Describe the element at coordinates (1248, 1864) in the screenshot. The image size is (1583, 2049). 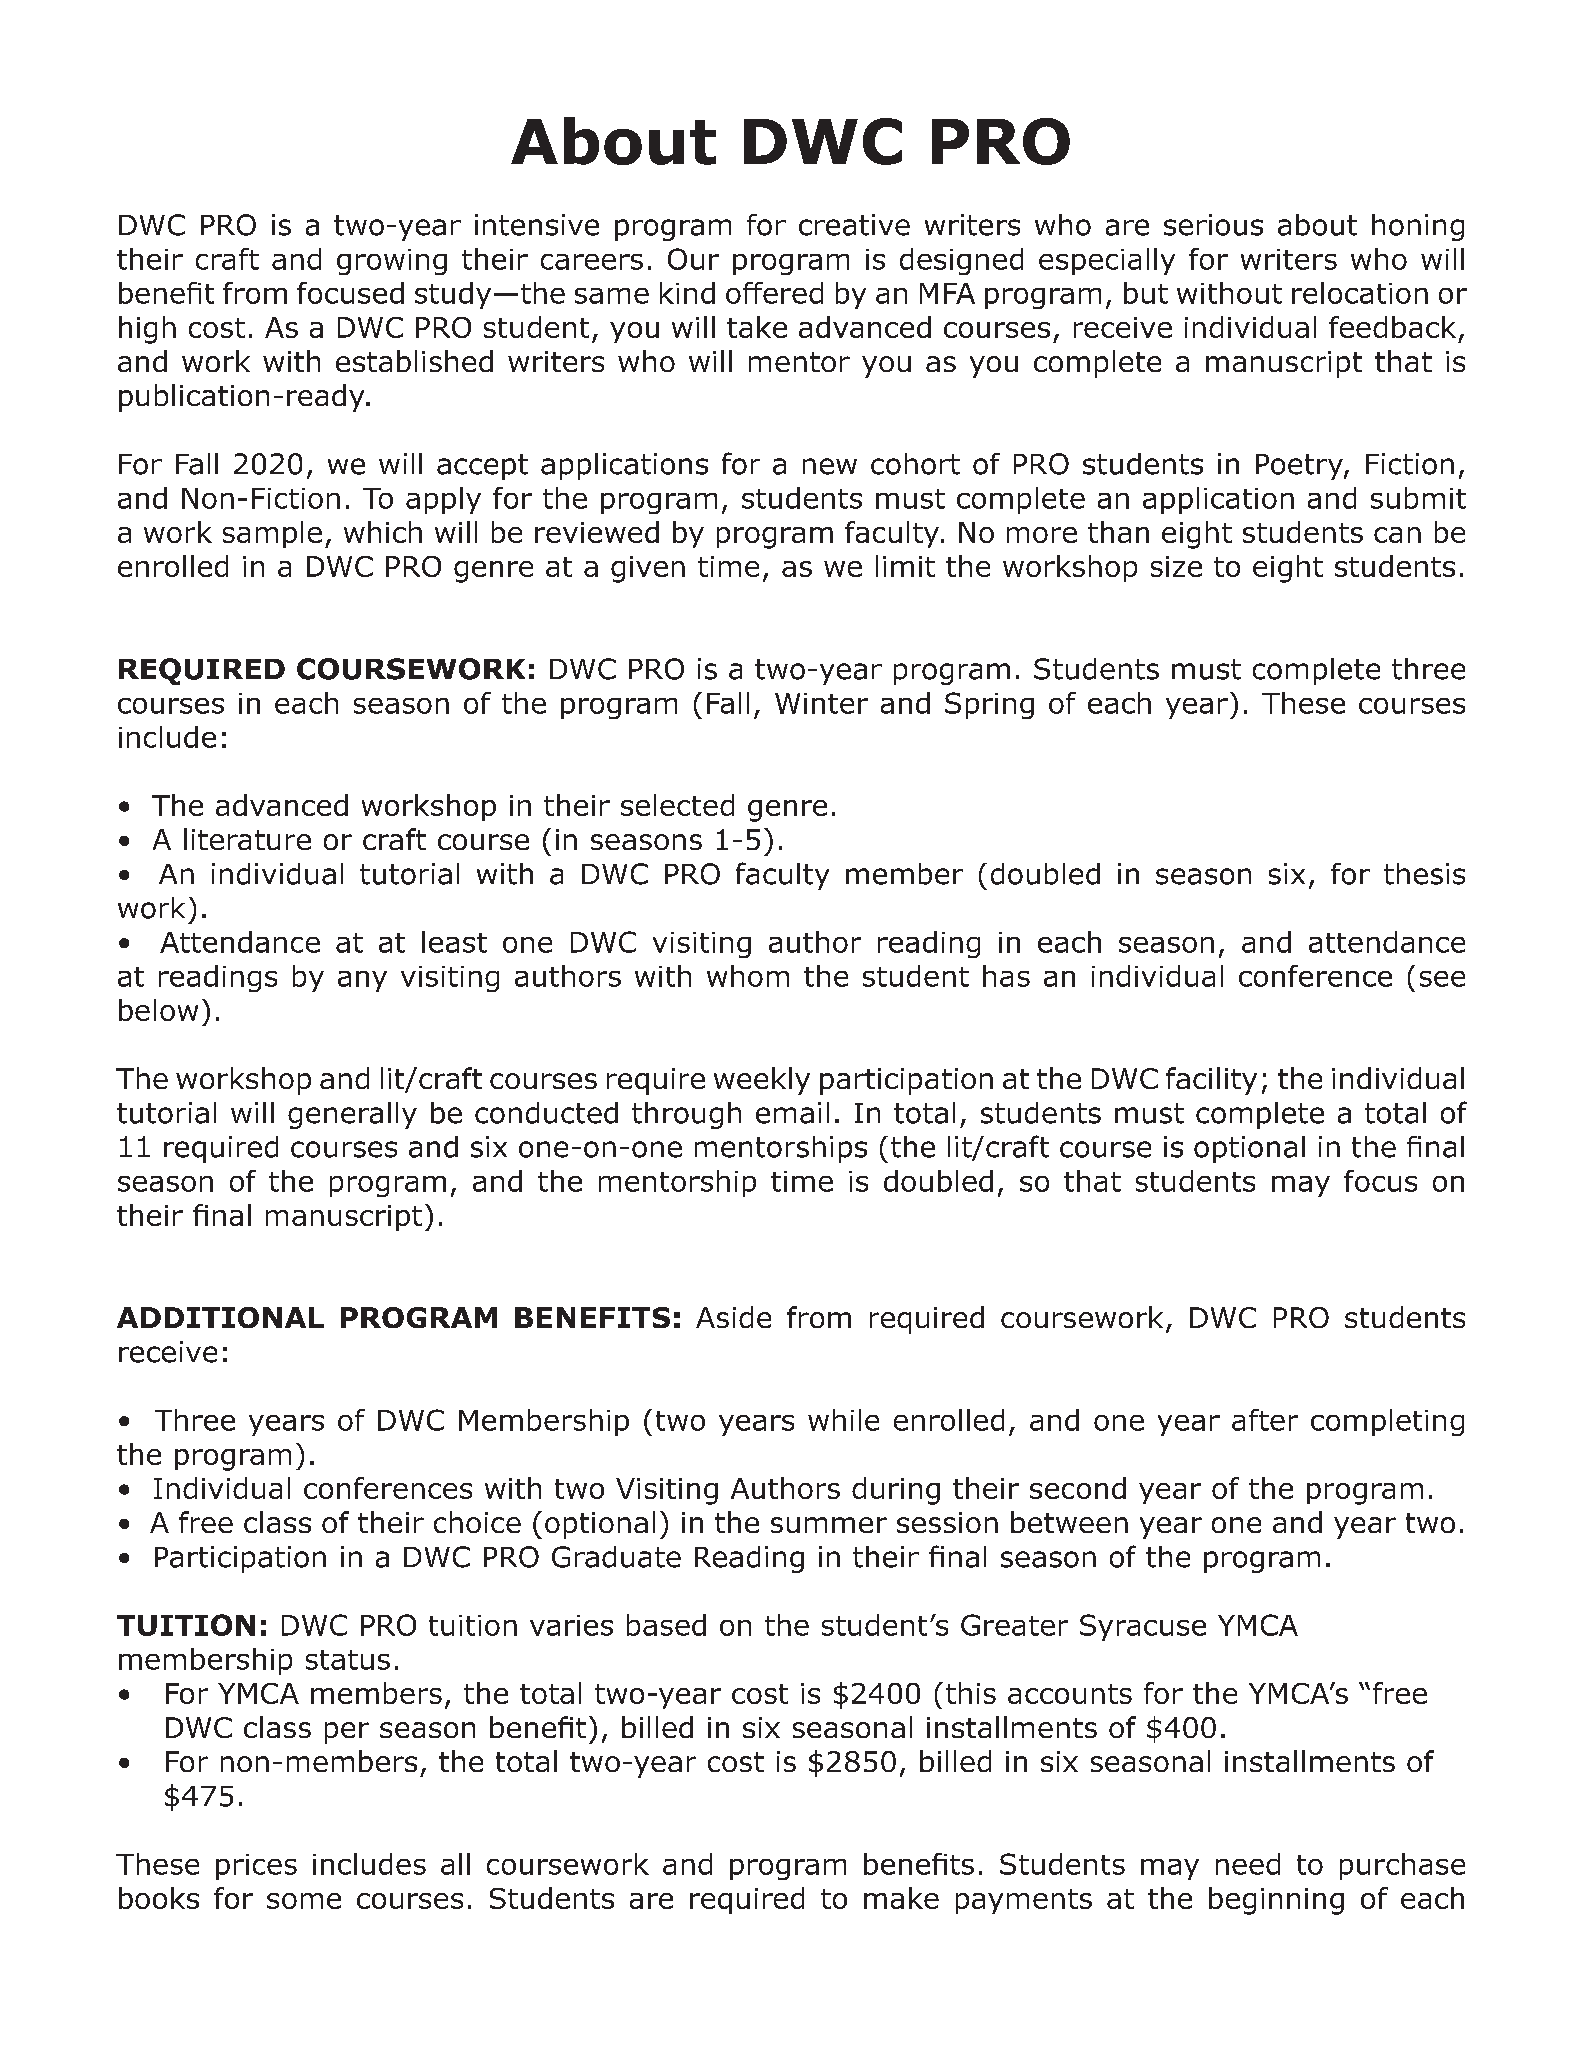
I see `need` at that location.
